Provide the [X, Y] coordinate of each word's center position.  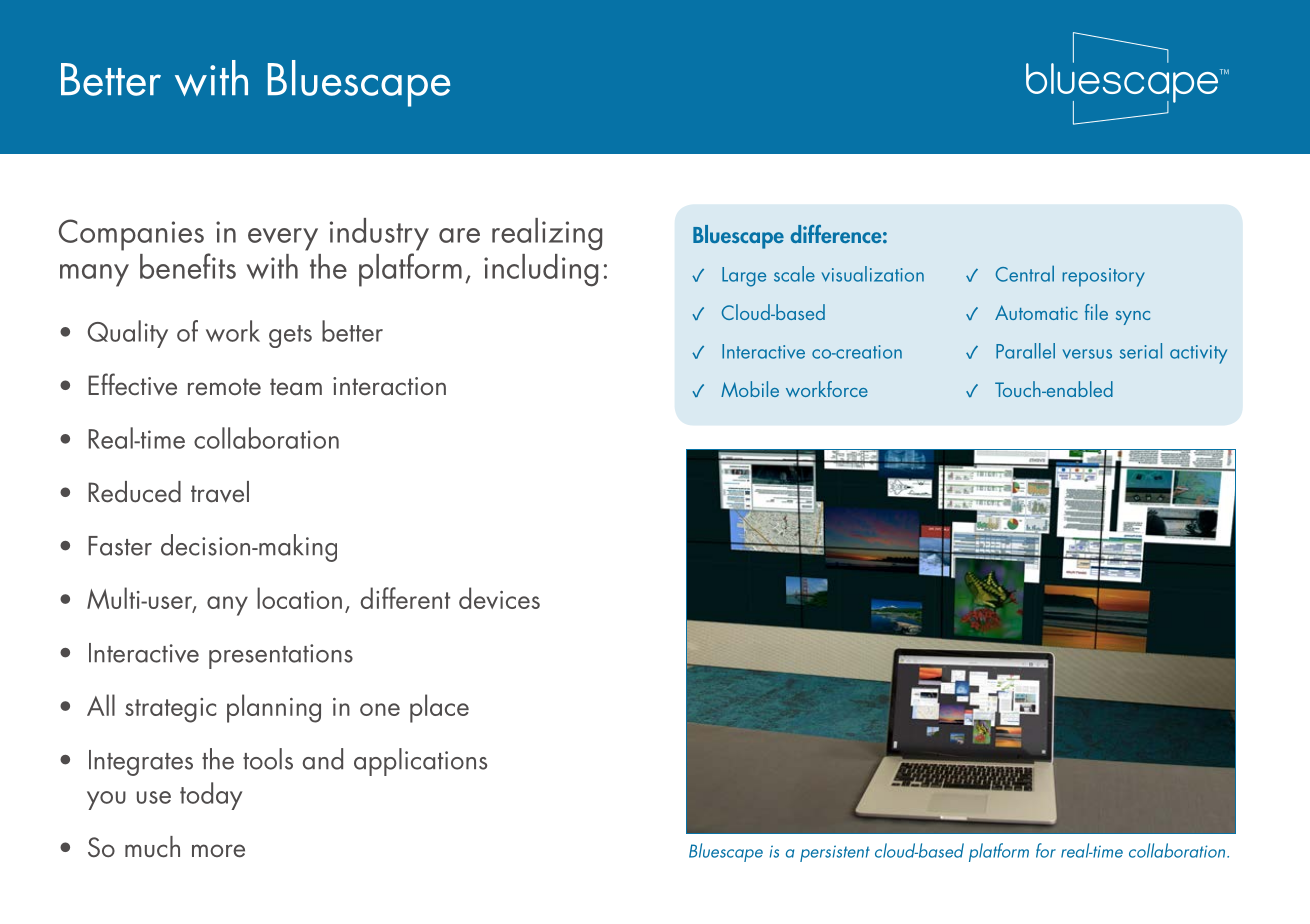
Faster [120, 546]
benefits [188, 266]
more [218, 851]
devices [499, 598]
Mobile [750, 389]
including [541, 270]
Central [1025, 273]
